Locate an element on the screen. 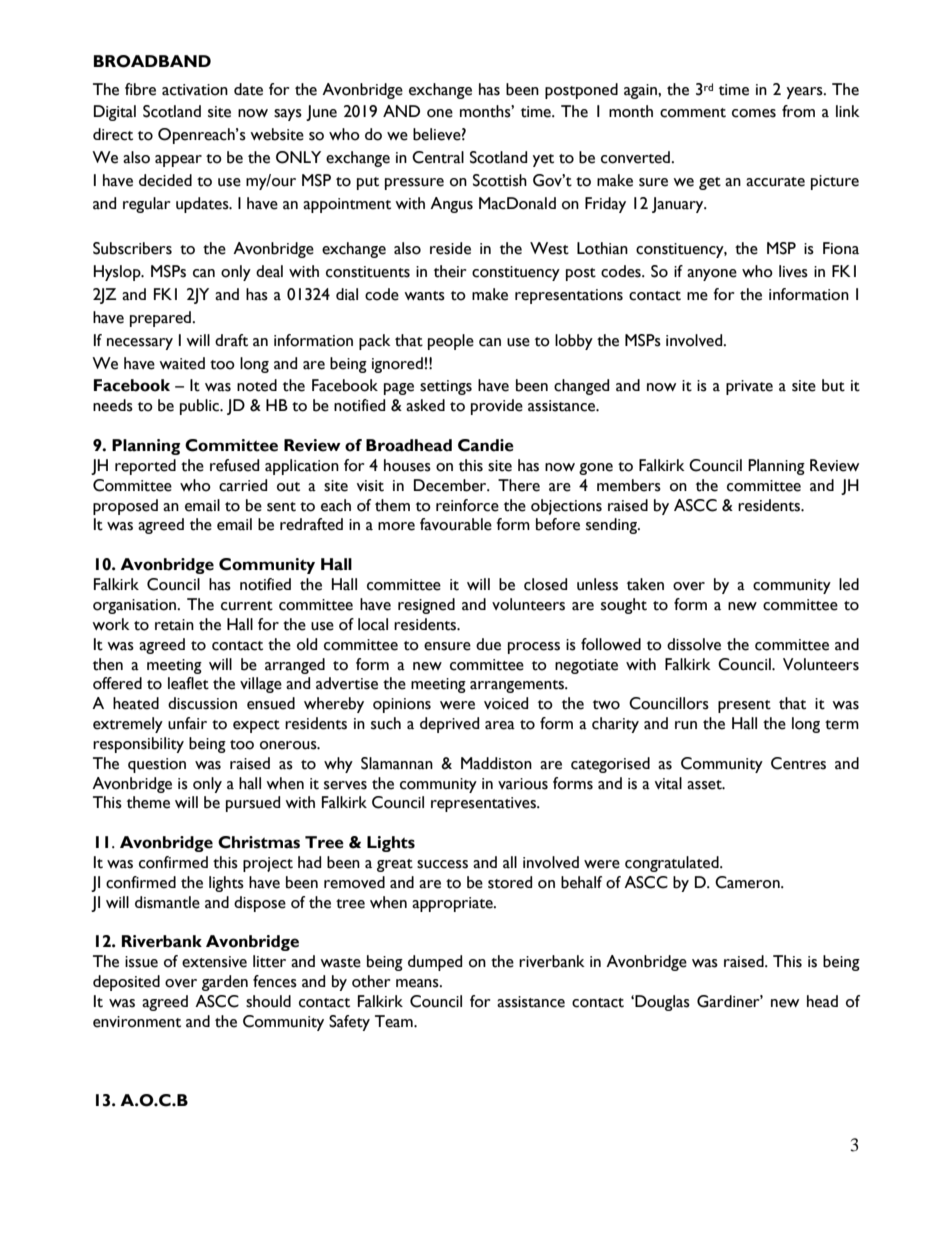 The width and height of the screenshot is (952, 1233). public is located at coordinates (201, 407).
